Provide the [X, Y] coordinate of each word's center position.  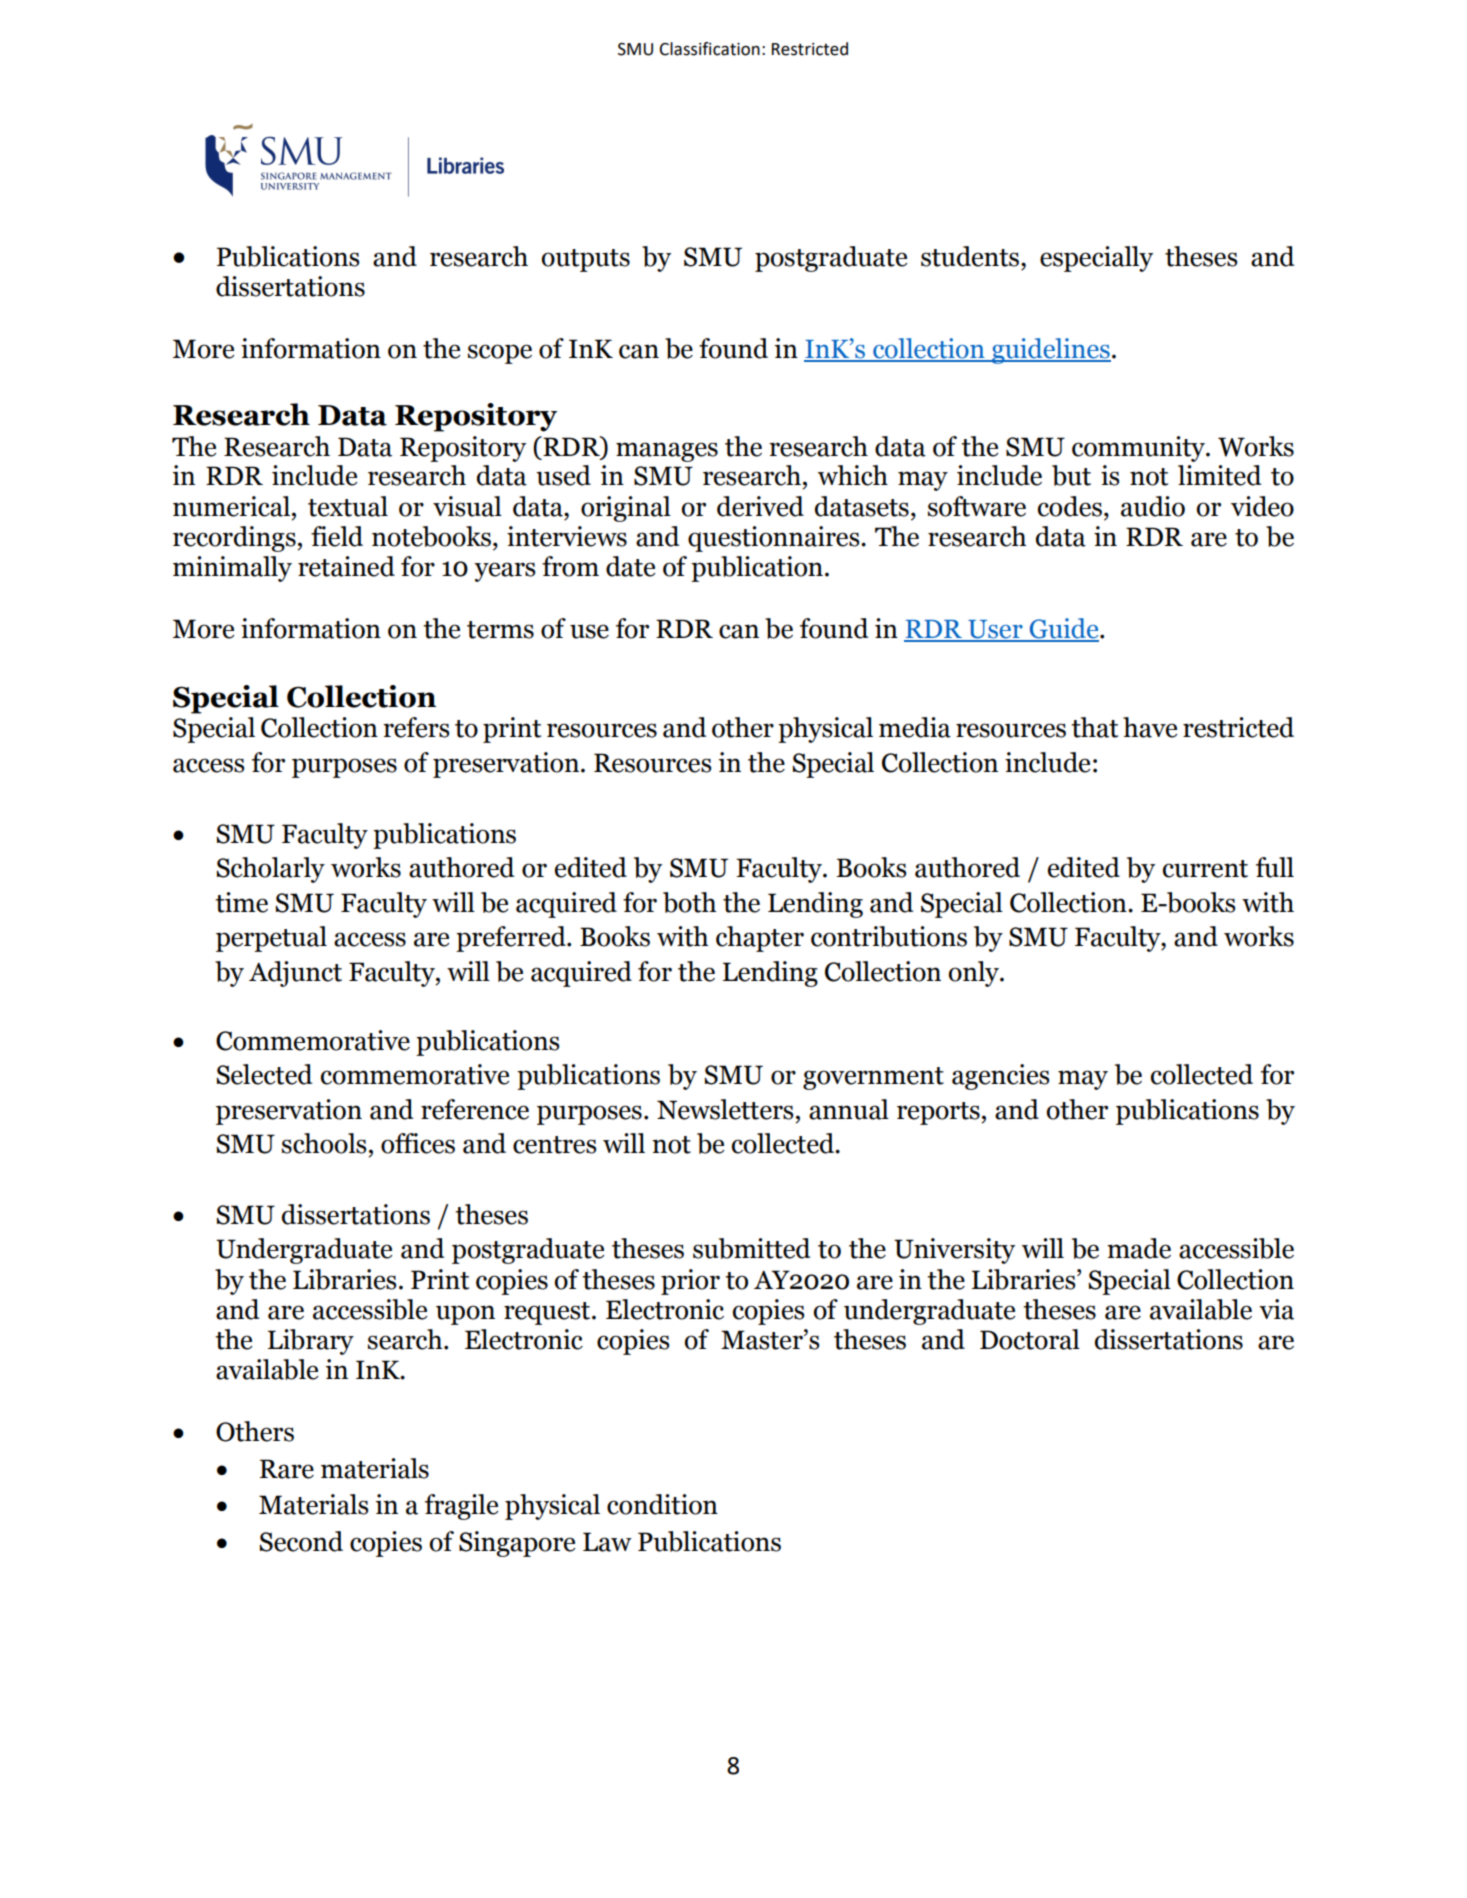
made [1139, 1248]
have [1150, 727]
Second [301, 1541]
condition [662, 1504]
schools [324, 1143]
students [971, 256]
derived [760, 506]
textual [348, 506]
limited [1219, 475]
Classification [709, 49]
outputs [585, 260]
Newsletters [725, 1109]
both [689, 902]
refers [416, 727]
